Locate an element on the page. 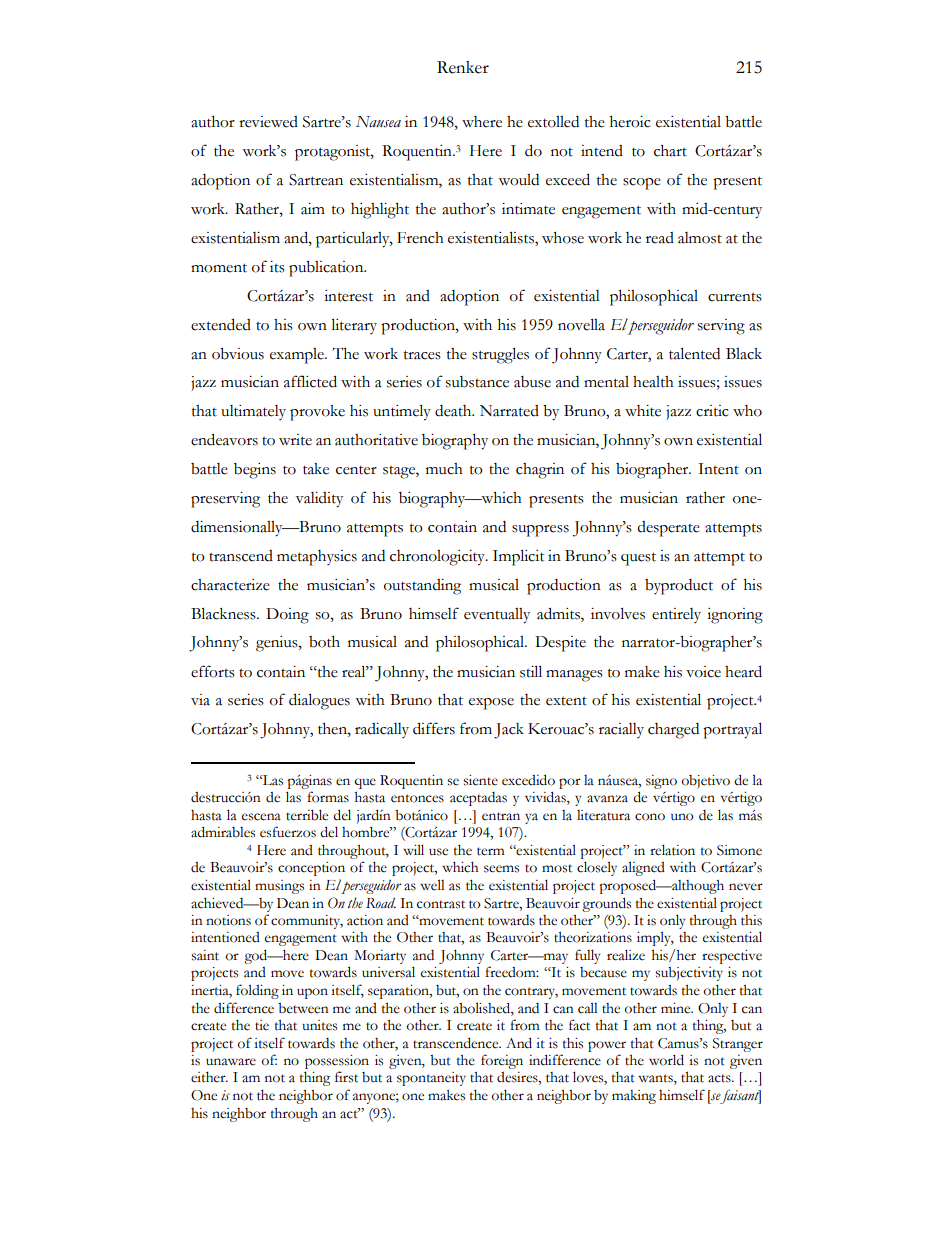 Image resolution: width=952 pixels, height=1233 pixels. Doing is located at coordinates (287, 616).
